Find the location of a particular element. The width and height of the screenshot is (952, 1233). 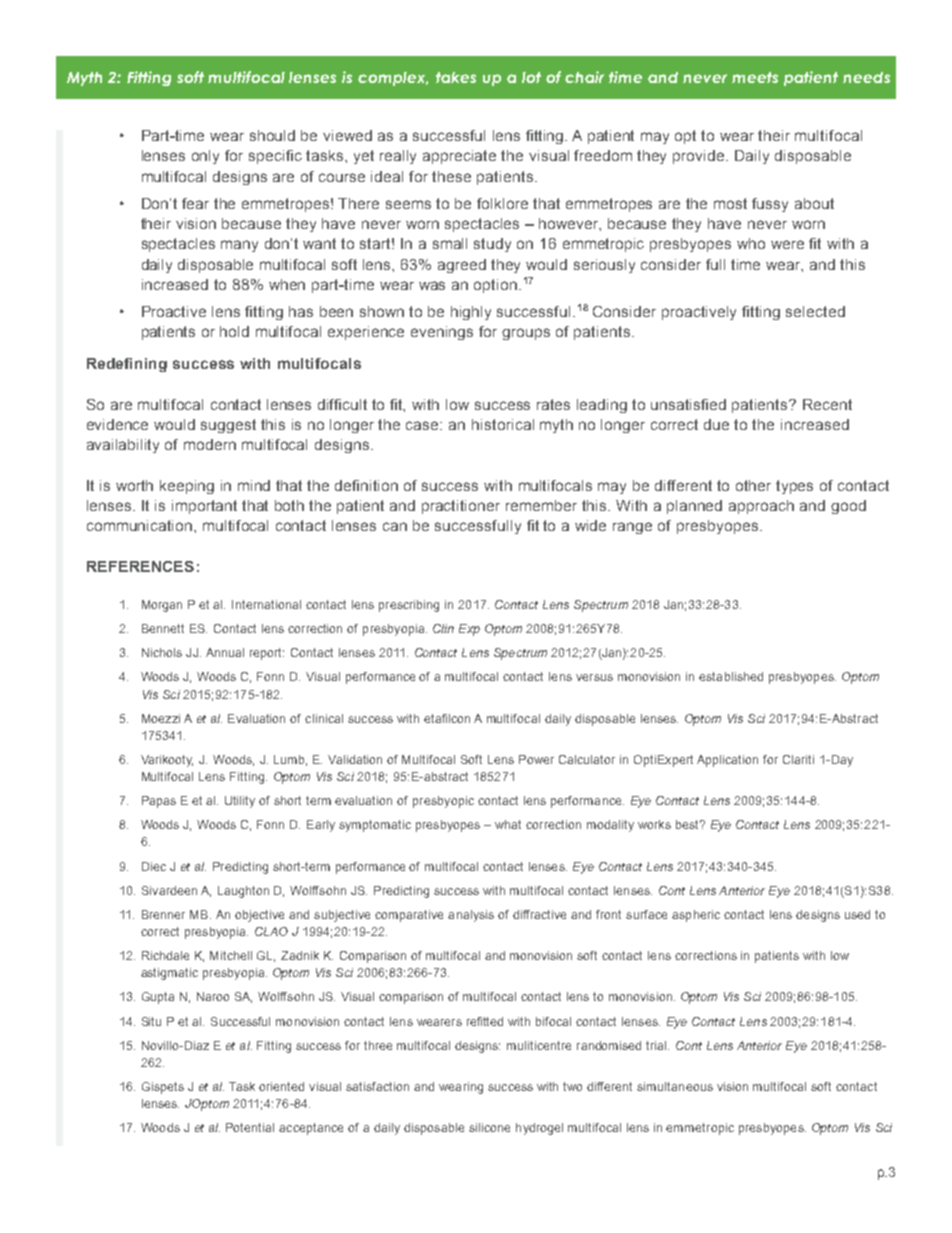

meets is located at coordinates (755, 77).
